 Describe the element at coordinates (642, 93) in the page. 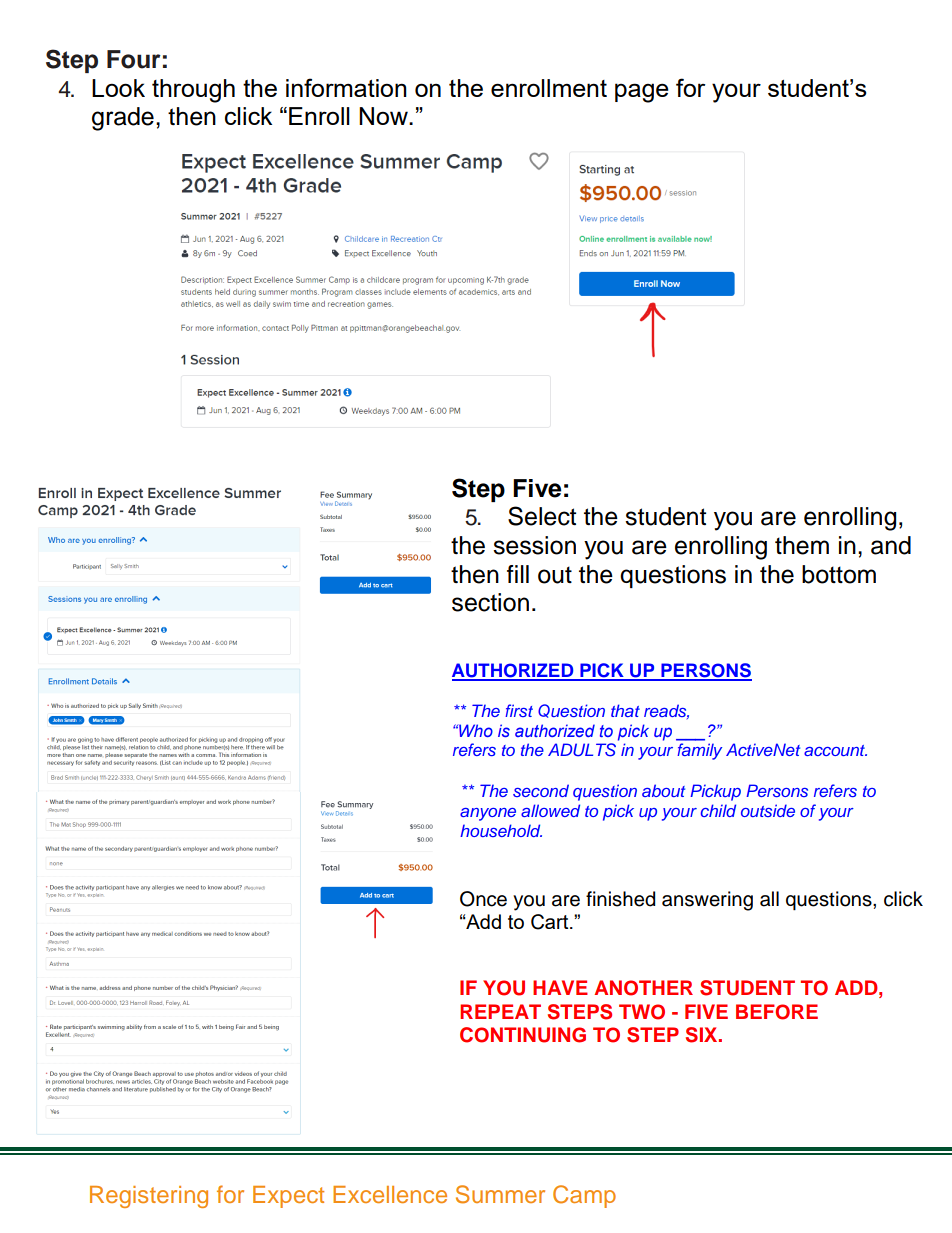

I see `page` at that location.
